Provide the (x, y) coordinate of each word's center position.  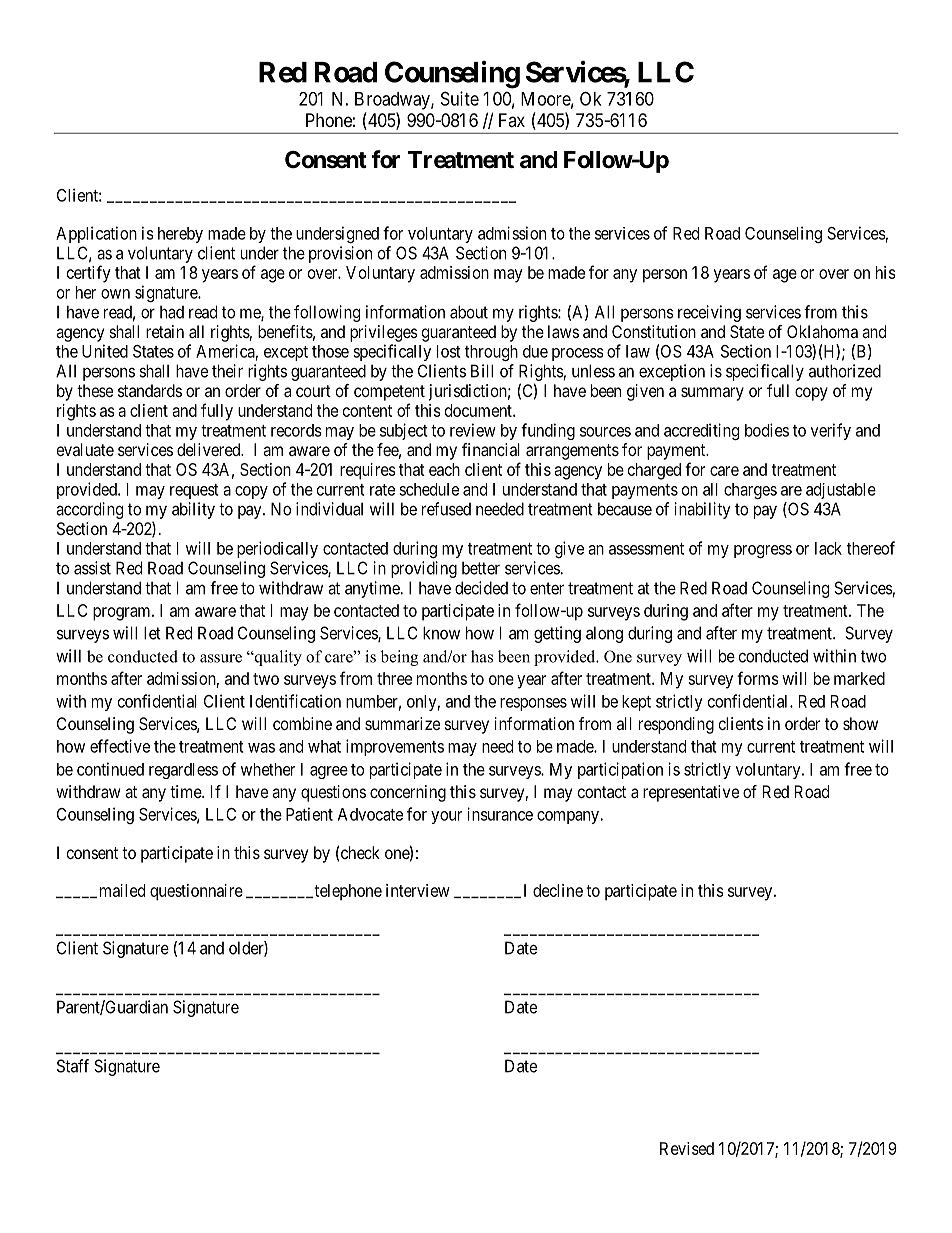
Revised (687, 1148)
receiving (709, 313)
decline (558, 890)
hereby (180, 235)
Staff (73, 1066)
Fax (512, 120)
